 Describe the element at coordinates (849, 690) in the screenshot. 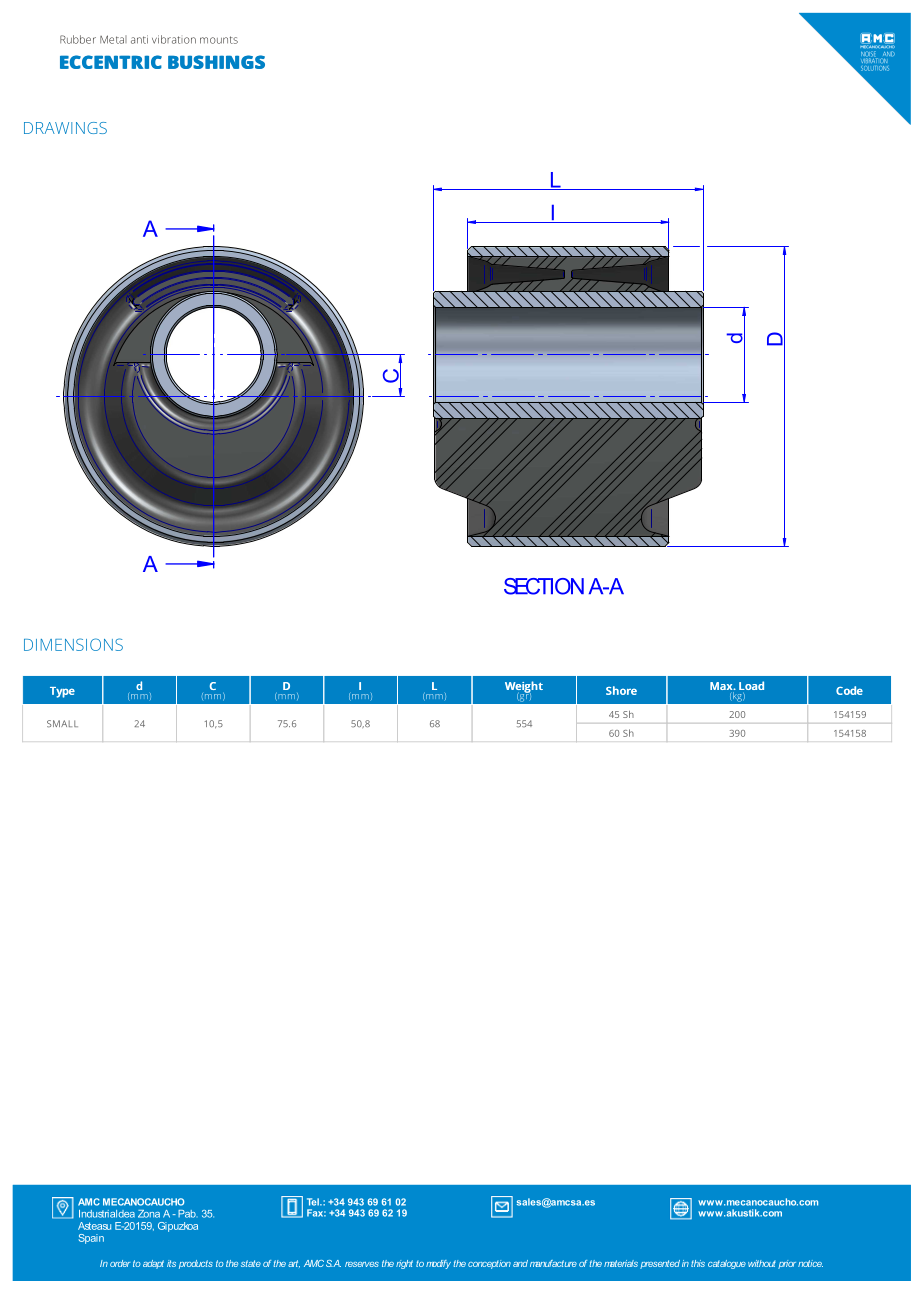

I see `Code` at that location.
